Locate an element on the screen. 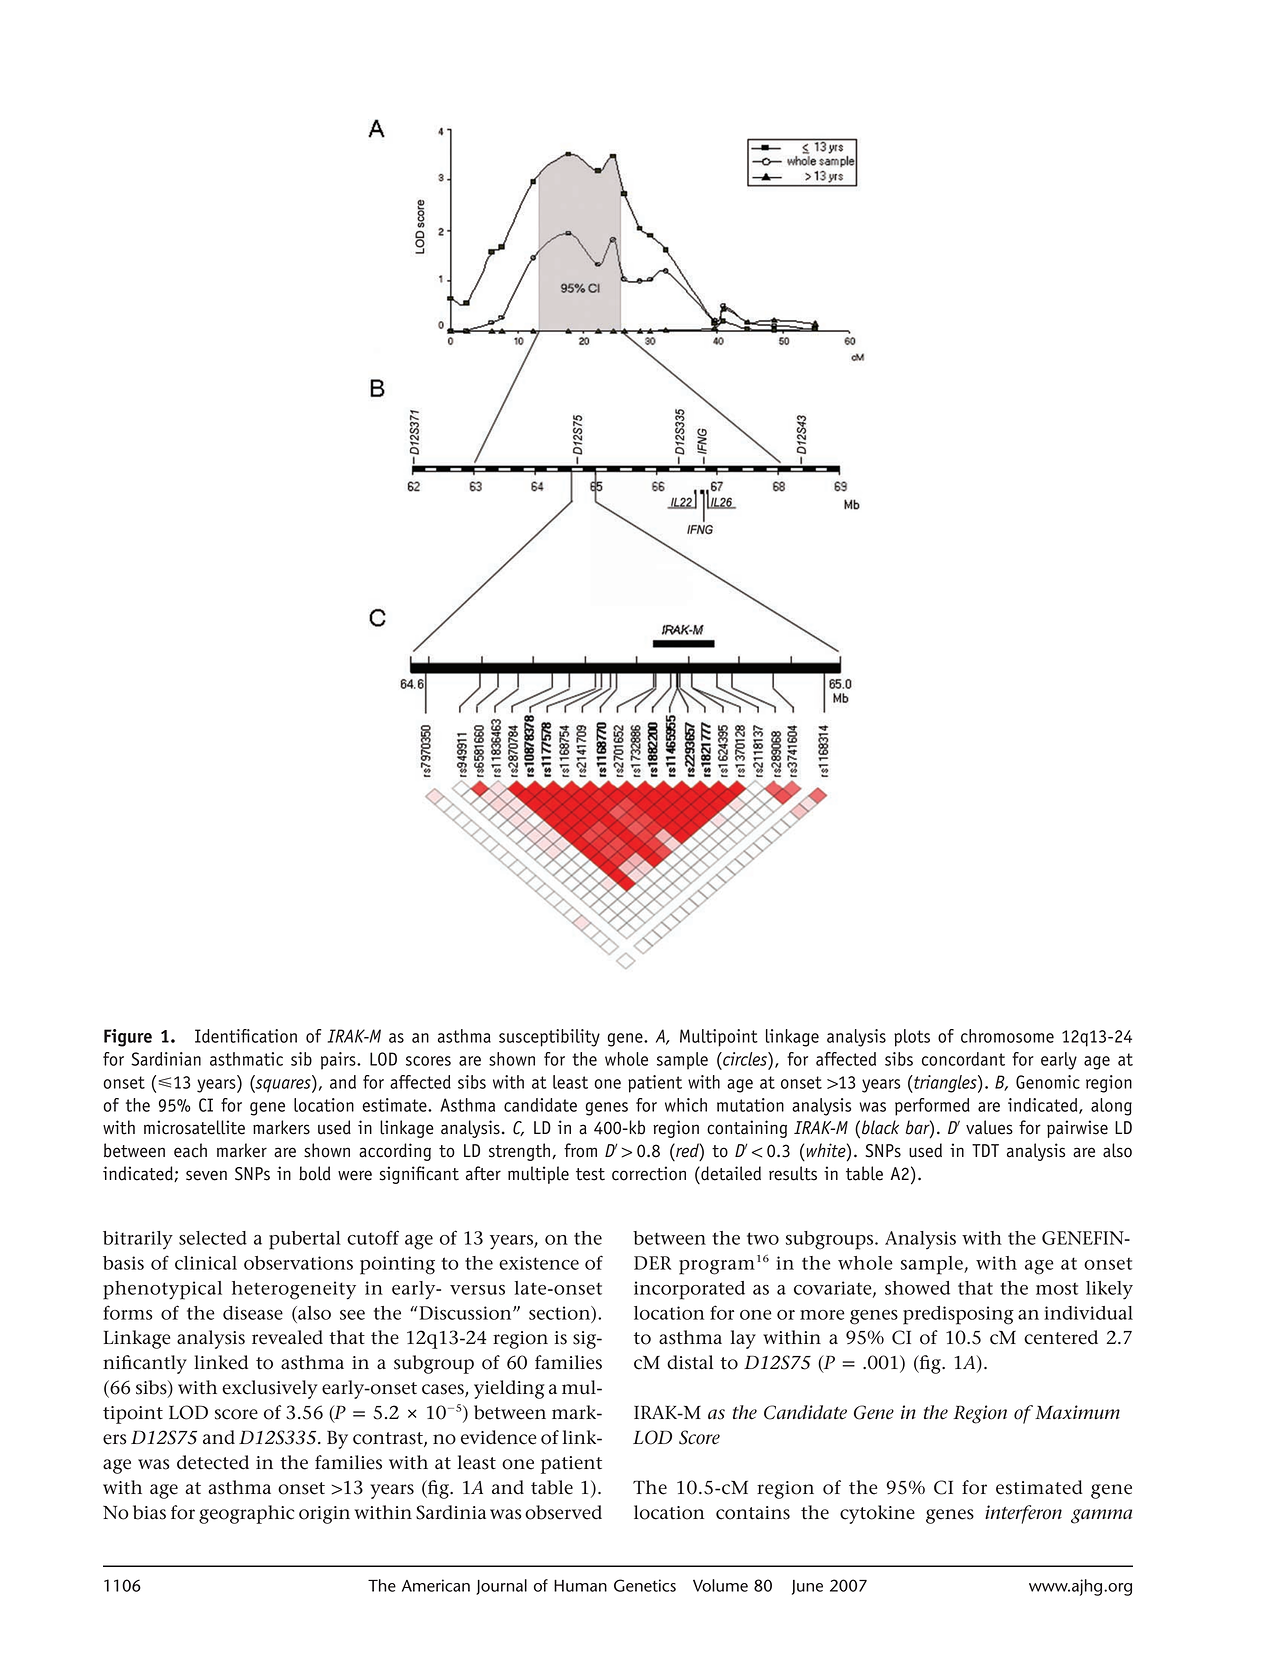  concordant is located at coordinates (963, 1059).
